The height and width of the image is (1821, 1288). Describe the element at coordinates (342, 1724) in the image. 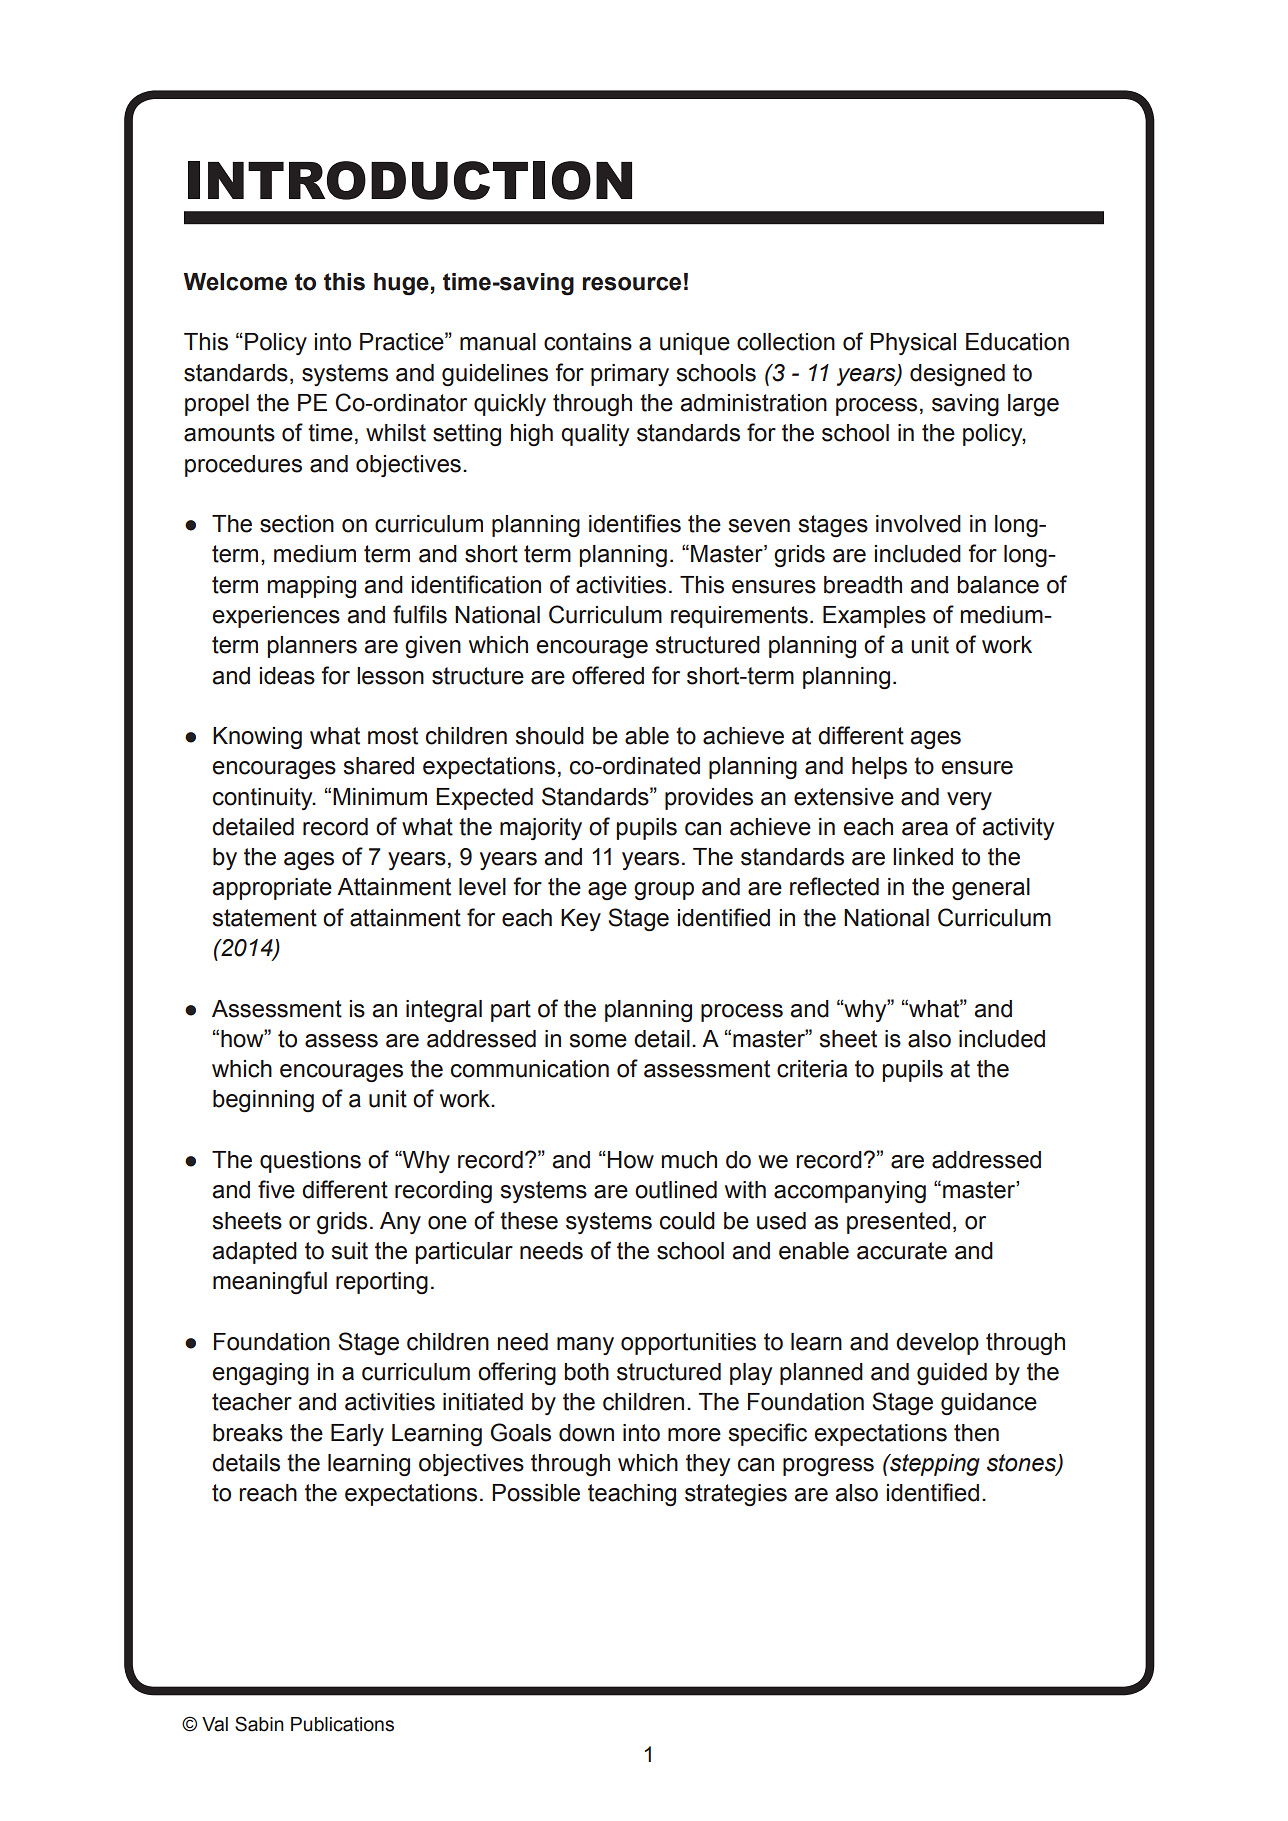

I see `Publications` at that location.
